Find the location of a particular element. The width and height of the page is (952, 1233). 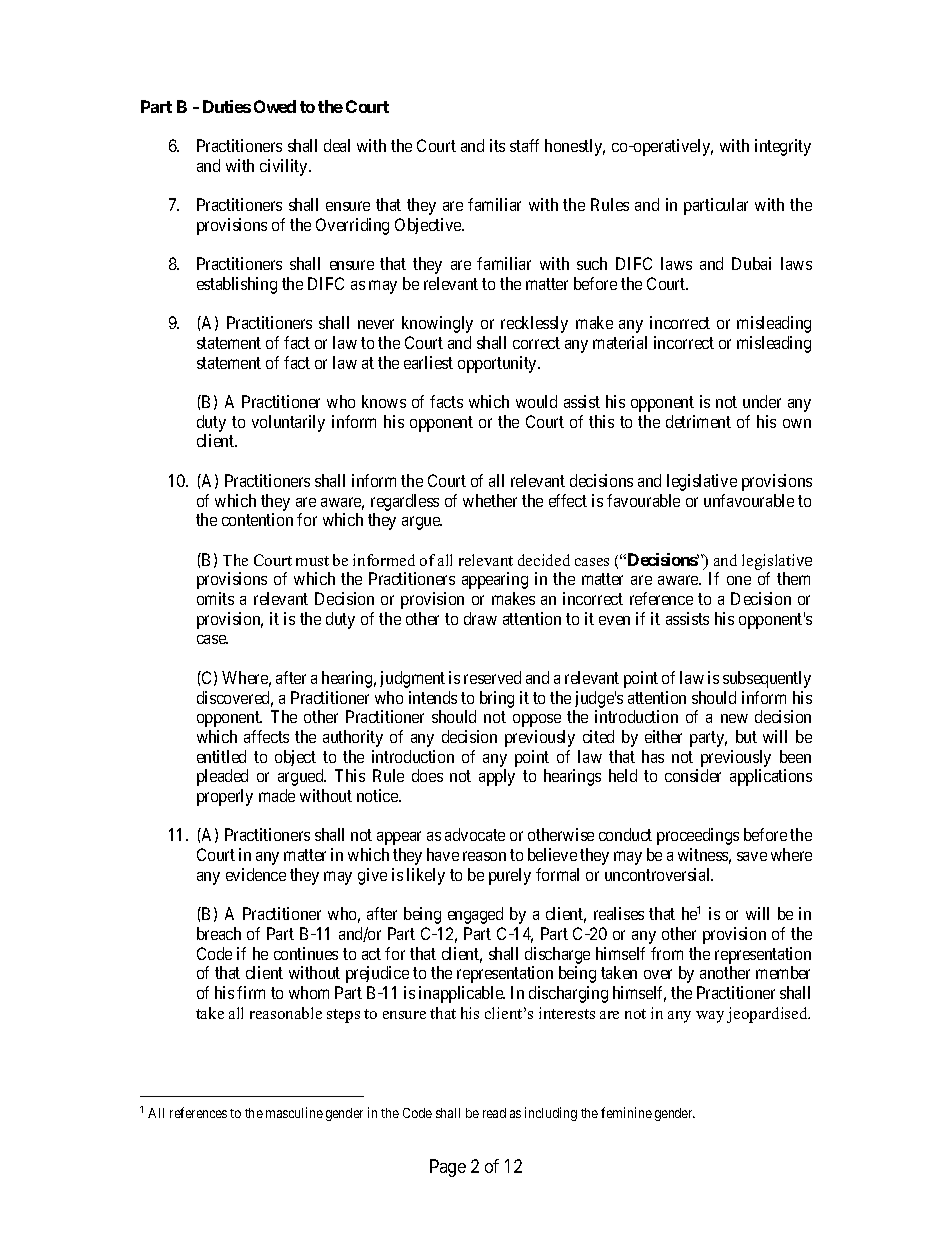

staff is located at coordinates (524, 145).
